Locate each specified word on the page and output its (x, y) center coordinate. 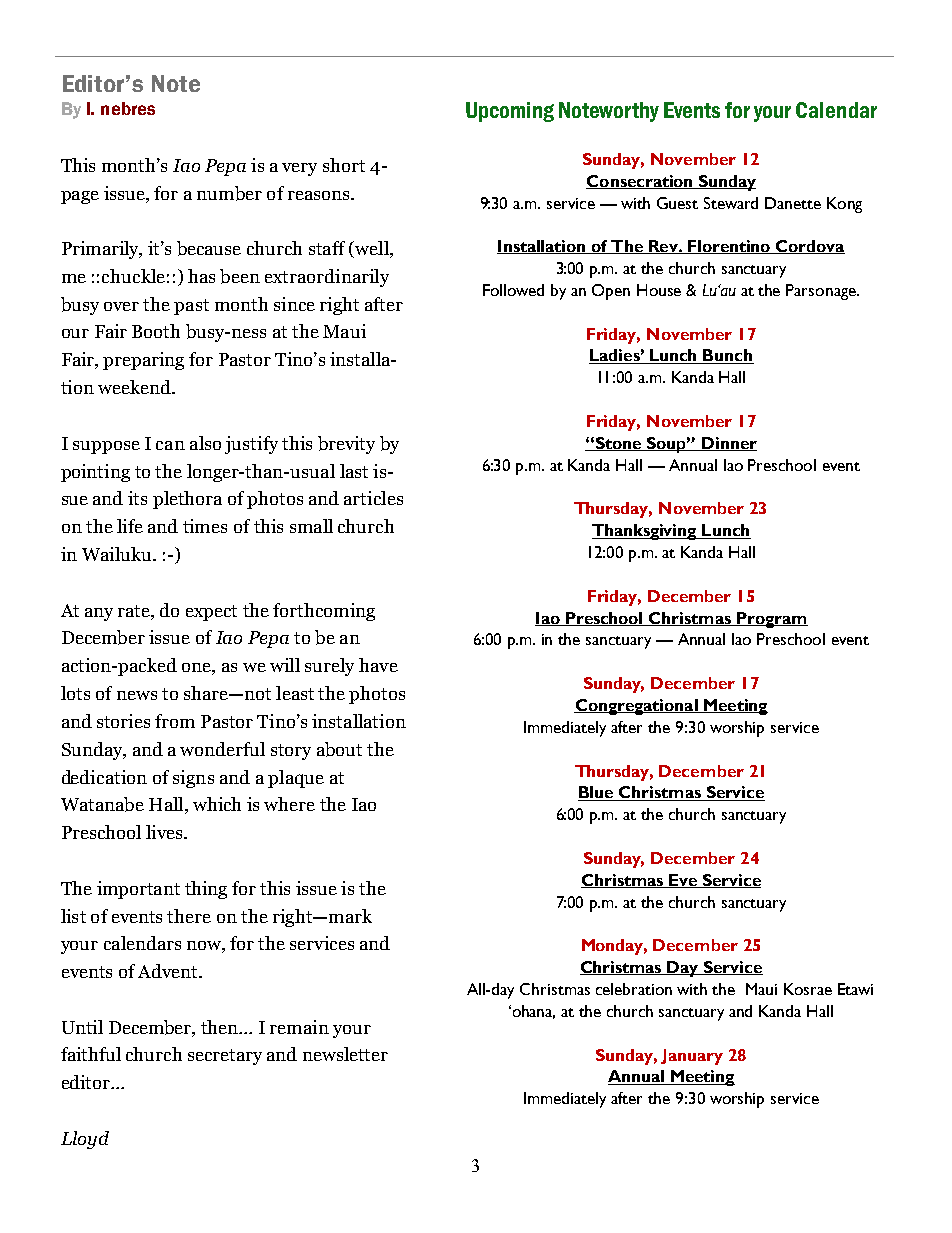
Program (771, 620)
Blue (597, 793)
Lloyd (85, 1140)
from (175, 721)
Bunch (728, 356)
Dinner (728, 444)
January (692, 1057)
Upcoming (510, 112)
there (189, 916)
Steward (731, 203)
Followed (513, 290)
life (130, 526)
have (378, 665)
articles (373, 498)
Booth (156, 331)
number (229, 193)
